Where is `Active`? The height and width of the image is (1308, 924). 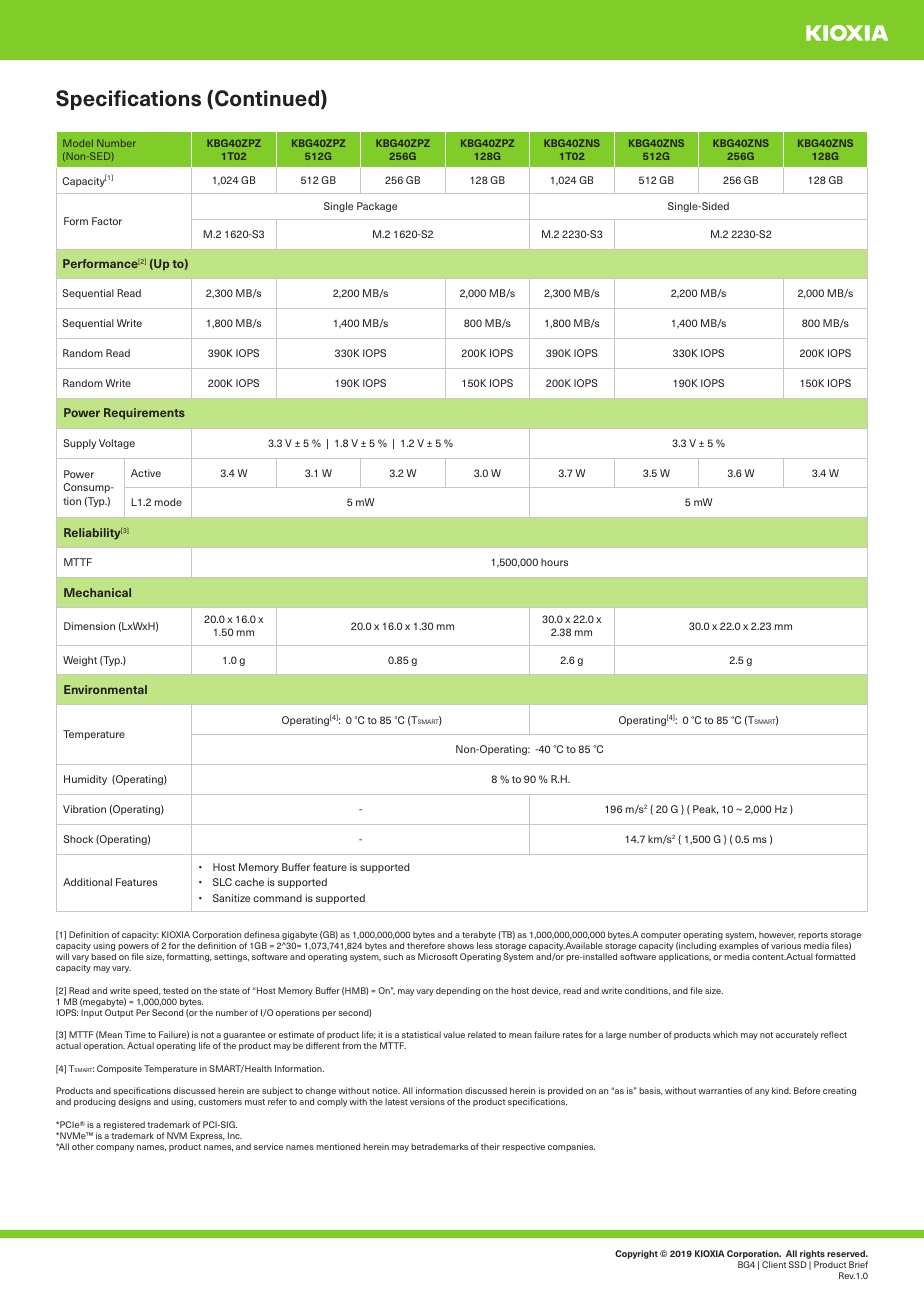
Active is located at coordinates (146, 473).
